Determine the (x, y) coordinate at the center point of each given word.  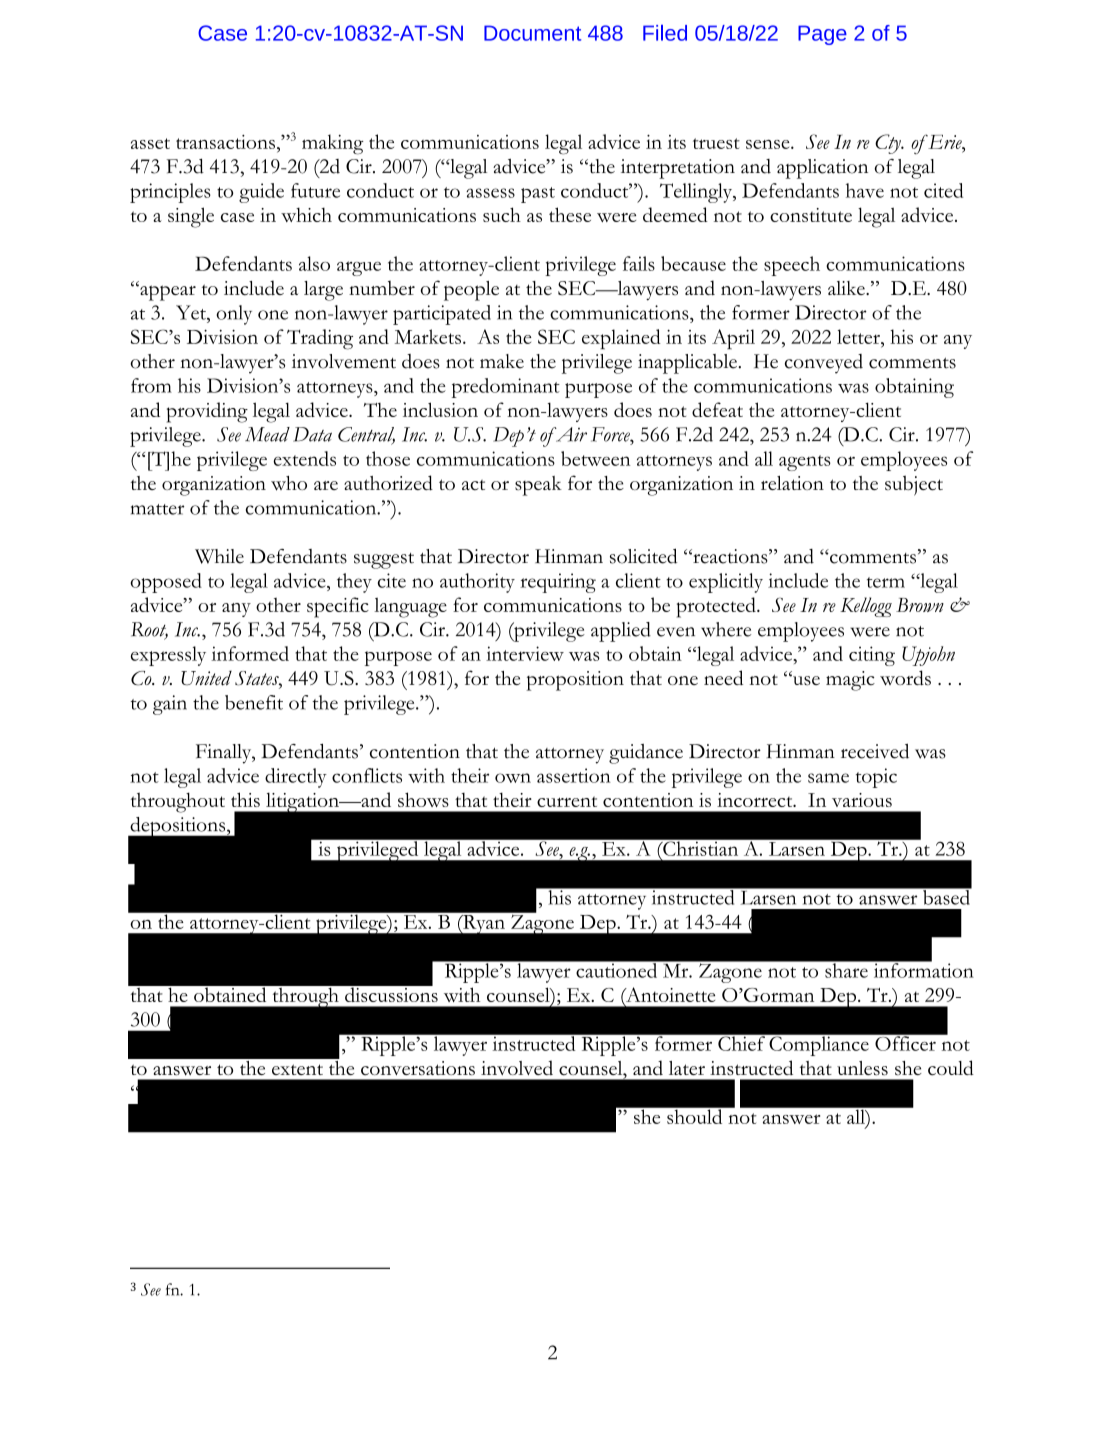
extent (297, 1069)
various (862, 800)
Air (570, 434)
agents (805, 463)
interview (525, 653)
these (570, 214)
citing (872, 656)
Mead (267, 434)
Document (532, 33)
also (314, 263)
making (333, 144)
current (567, 801)
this (245, 799)
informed (250, 653)
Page (822, 35)
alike (847, 288)
